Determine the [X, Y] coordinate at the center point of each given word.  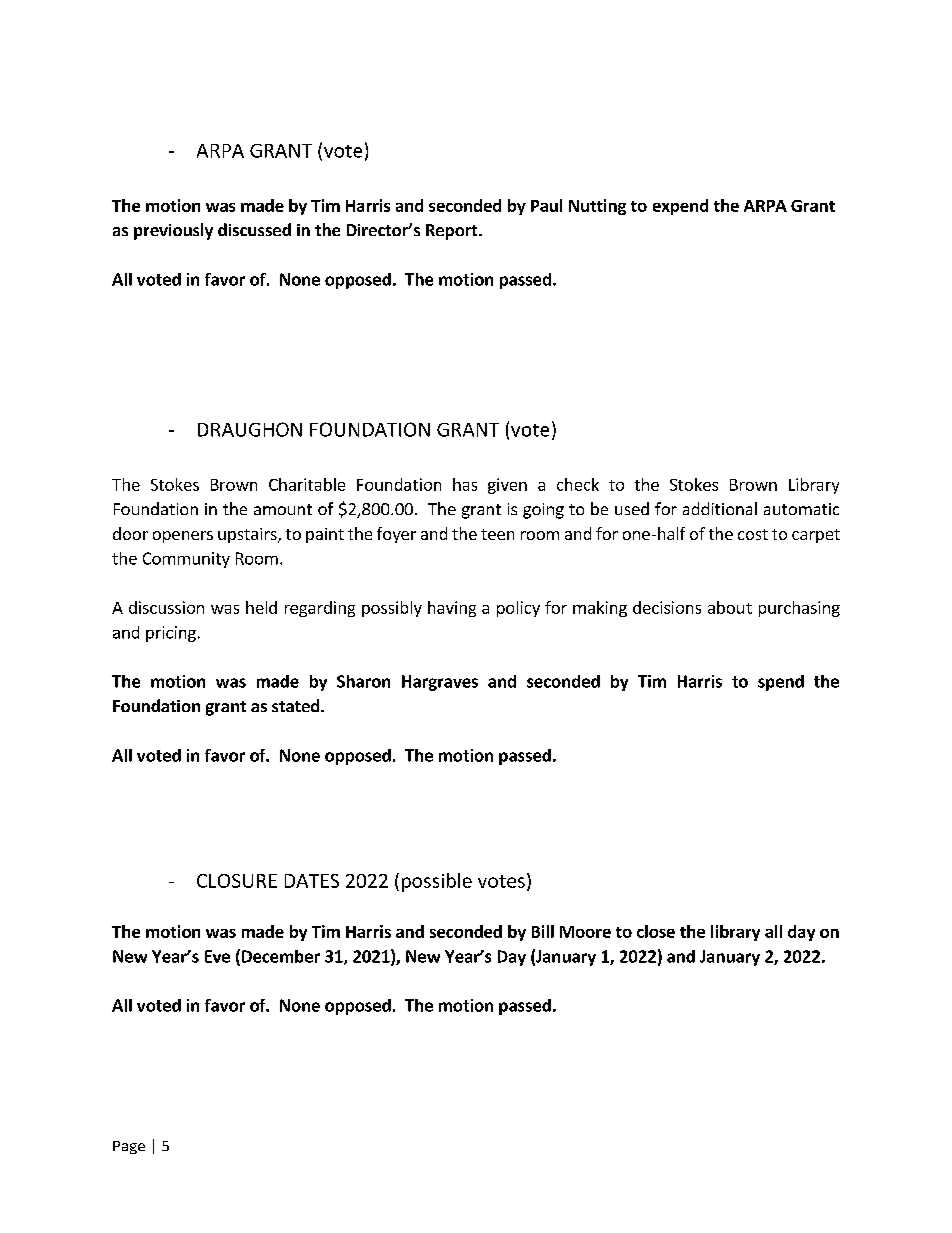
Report [453, 232]
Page [129, 1147]
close [656, 931]
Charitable [307, 484]
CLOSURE [237, 881]
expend [680, 207]
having [452, 609]
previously [173, 231]
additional [720, 508]
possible [437, 882]
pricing [171, 634]
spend [781, 683]
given [507, 486]
